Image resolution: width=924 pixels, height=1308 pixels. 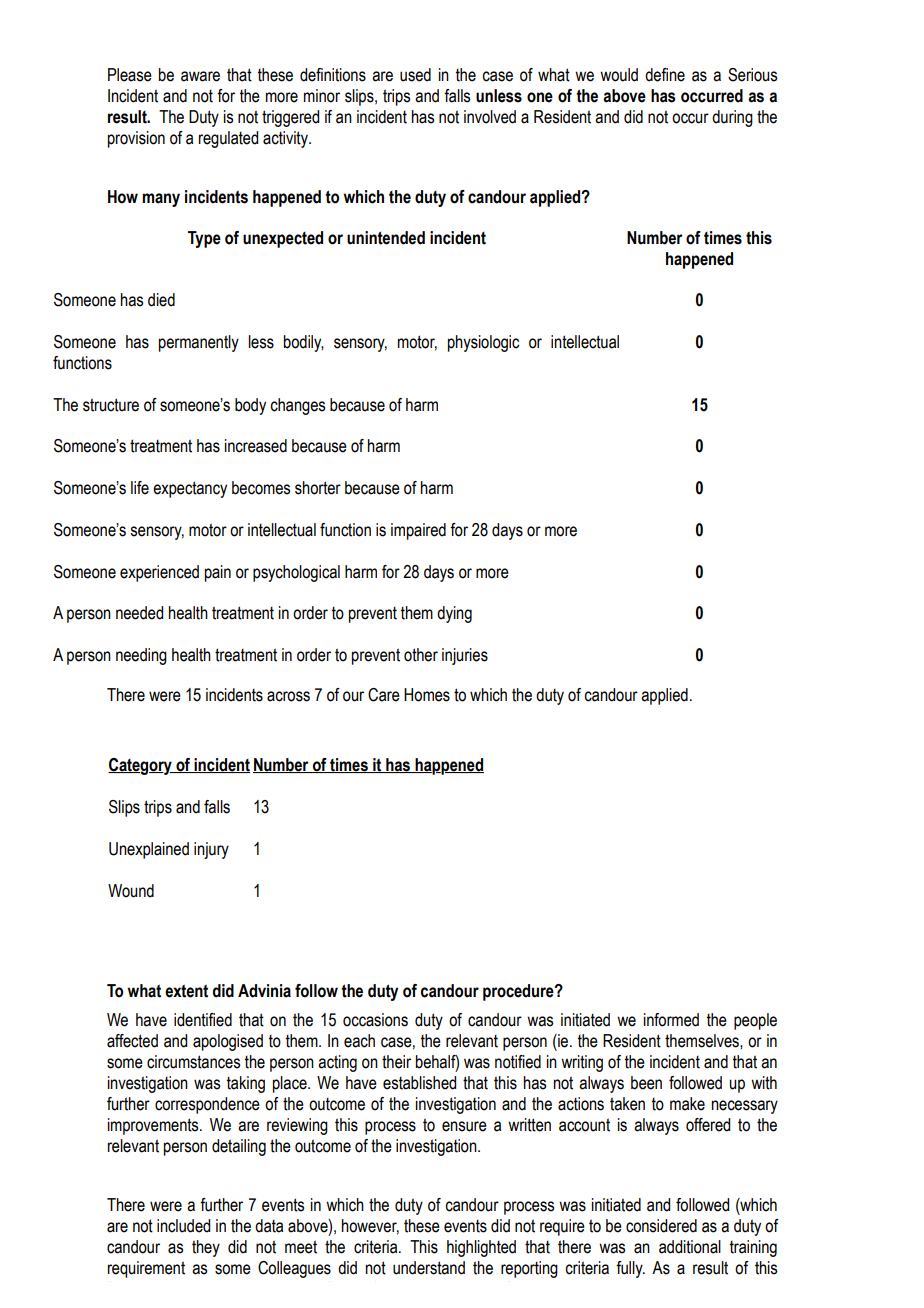 I want to click on physiologic, so click(x=483, y=343).
